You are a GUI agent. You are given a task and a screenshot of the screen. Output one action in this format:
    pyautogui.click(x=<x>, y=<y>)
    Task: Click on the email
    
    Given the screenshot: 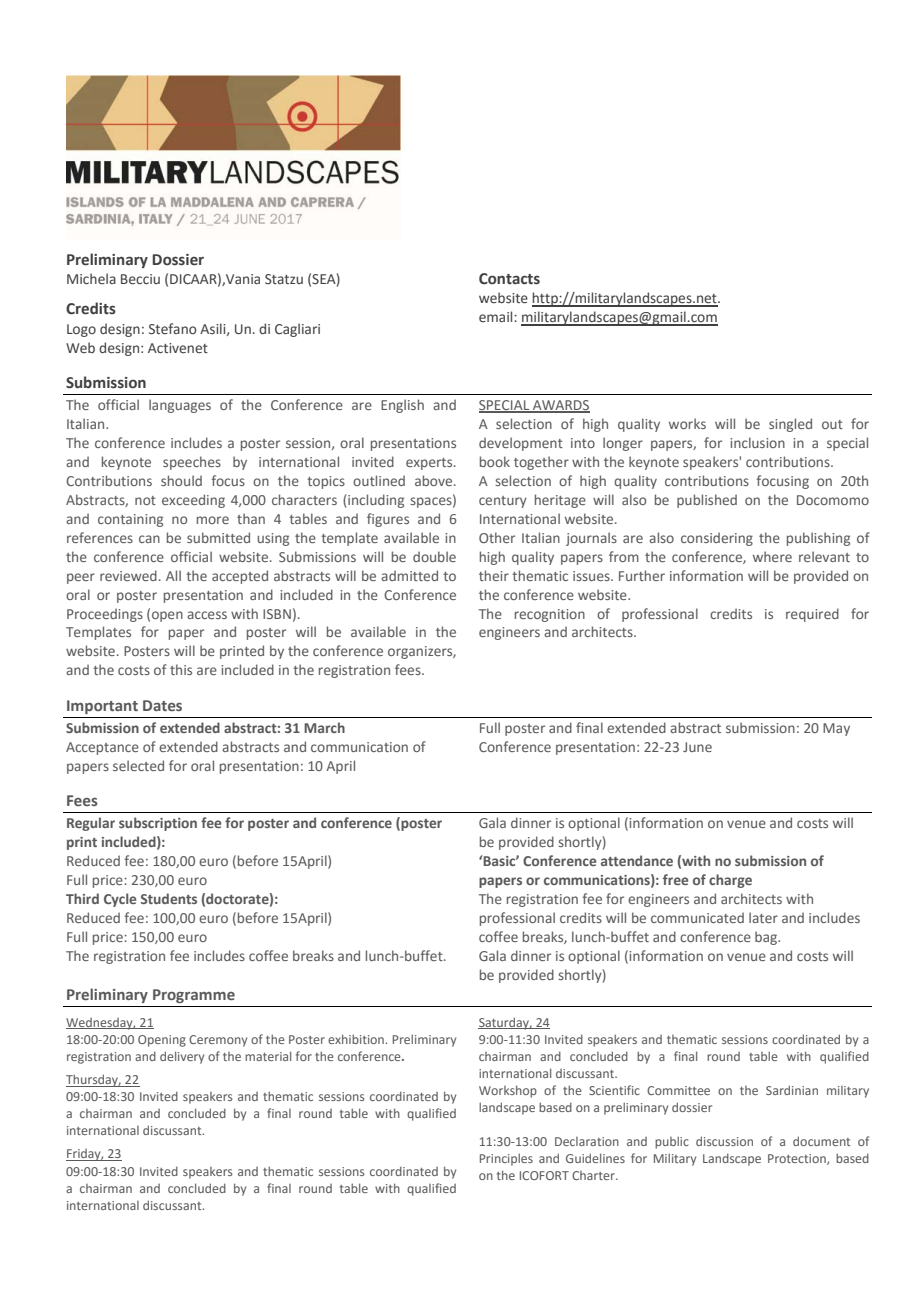 What is the action you would take?
    pyautogui.click(x=497, y=316)
